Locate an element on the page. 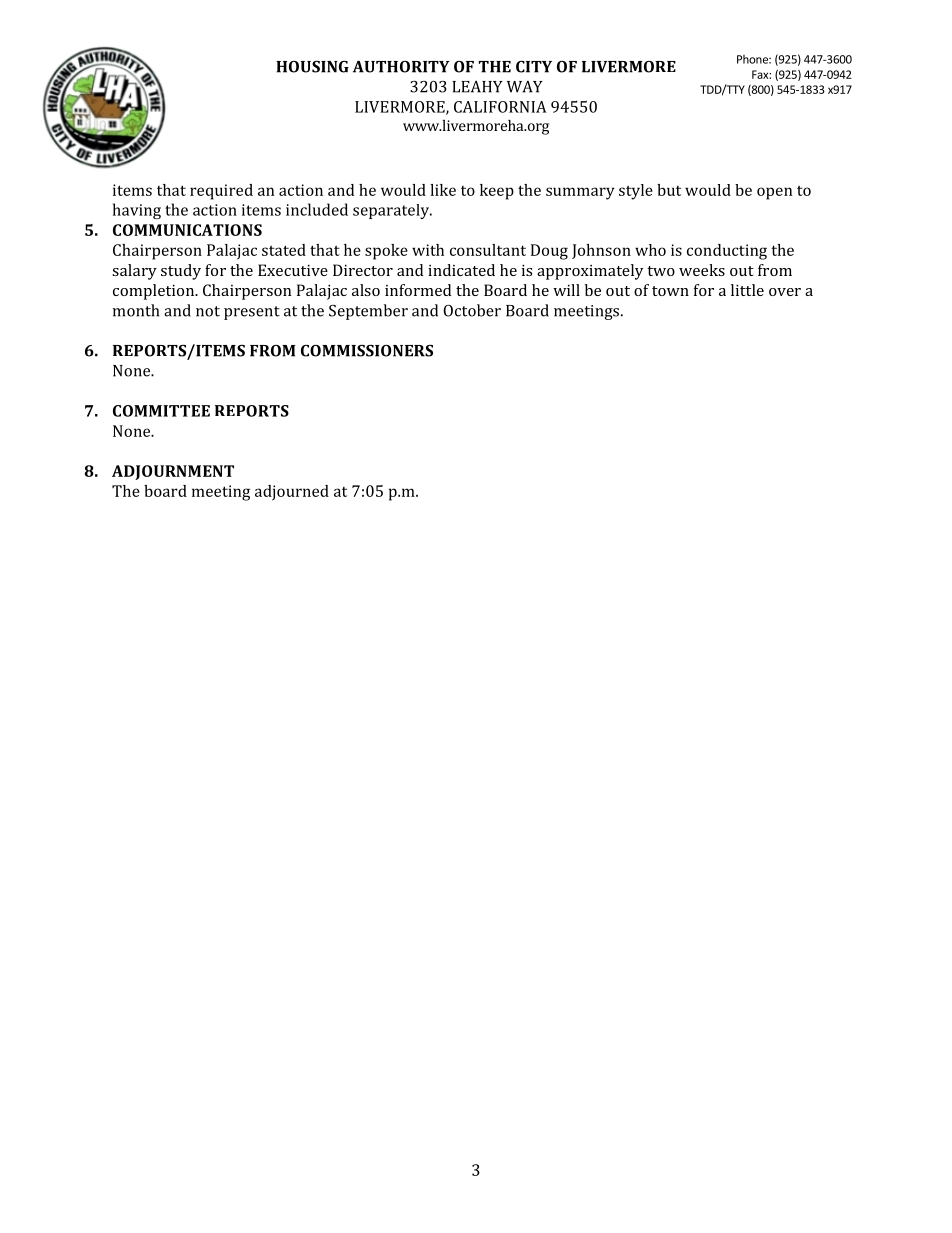  but is located at coordinates (669, 190).
